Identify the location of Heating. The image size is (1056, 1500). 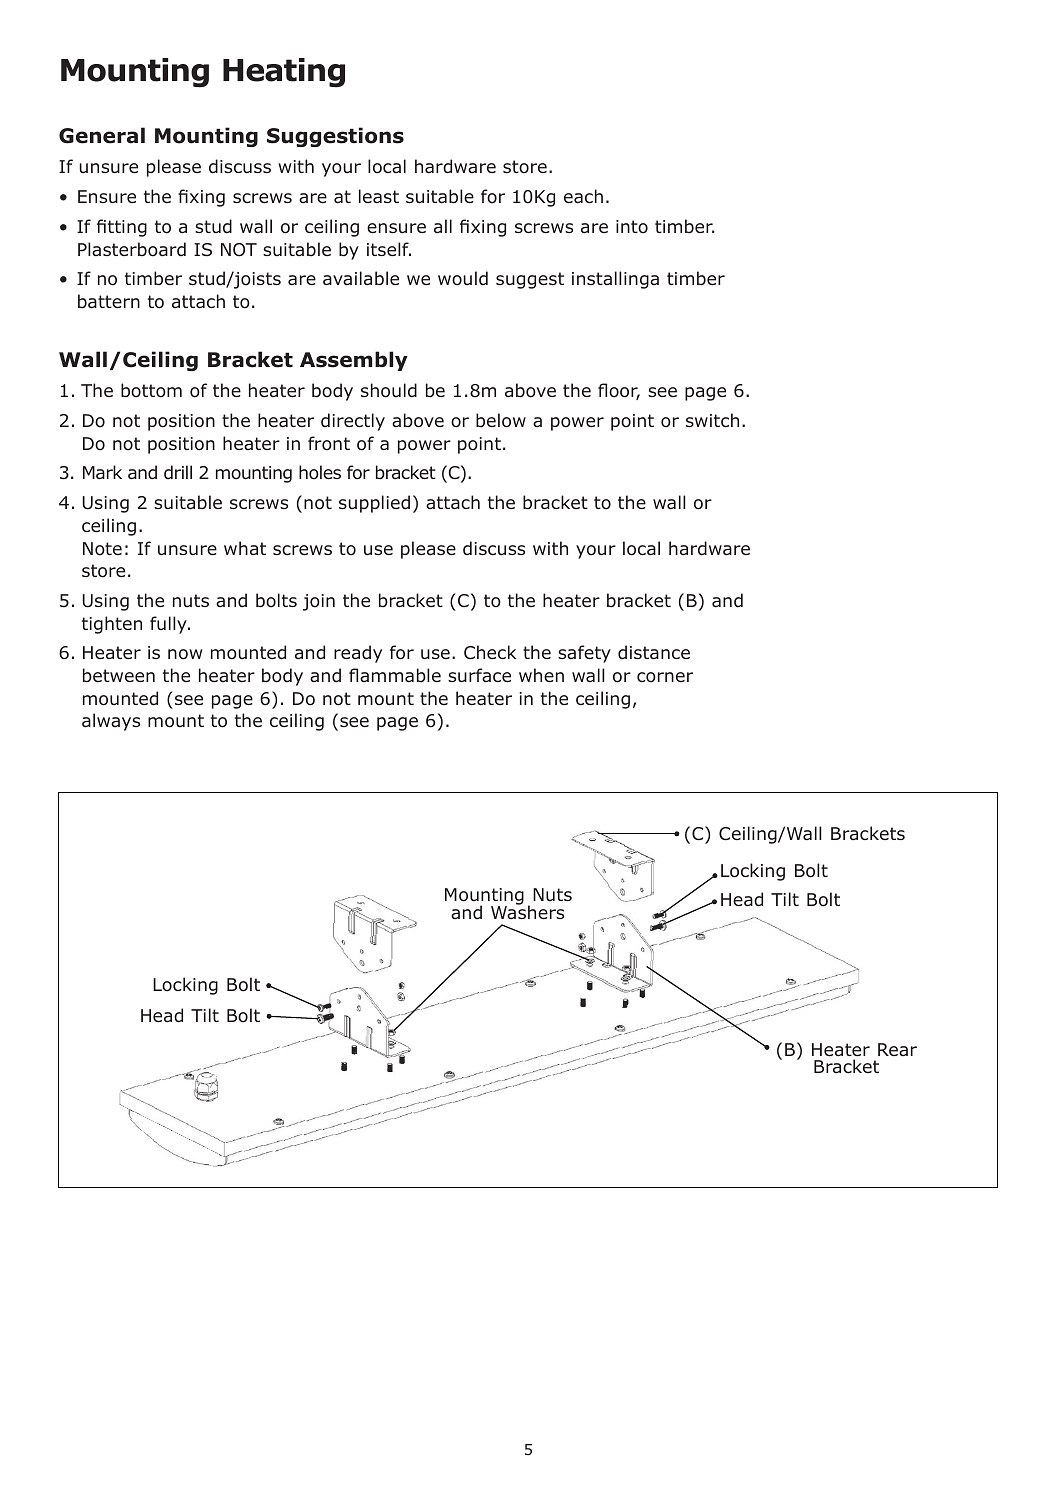
(284, 73).
